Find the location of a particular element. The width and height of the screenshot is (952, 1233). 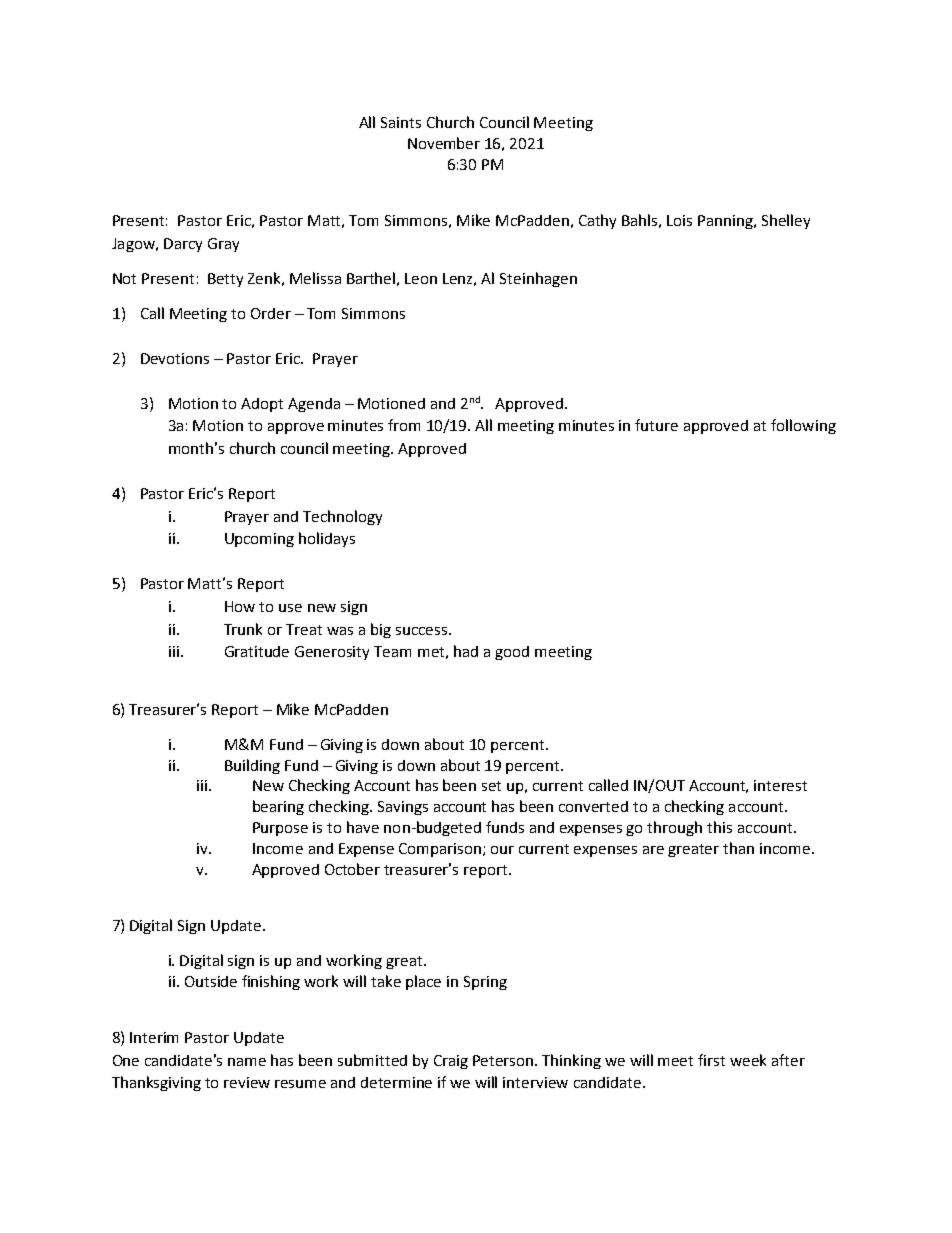

Craig is located at coordinates (451, 1062).
